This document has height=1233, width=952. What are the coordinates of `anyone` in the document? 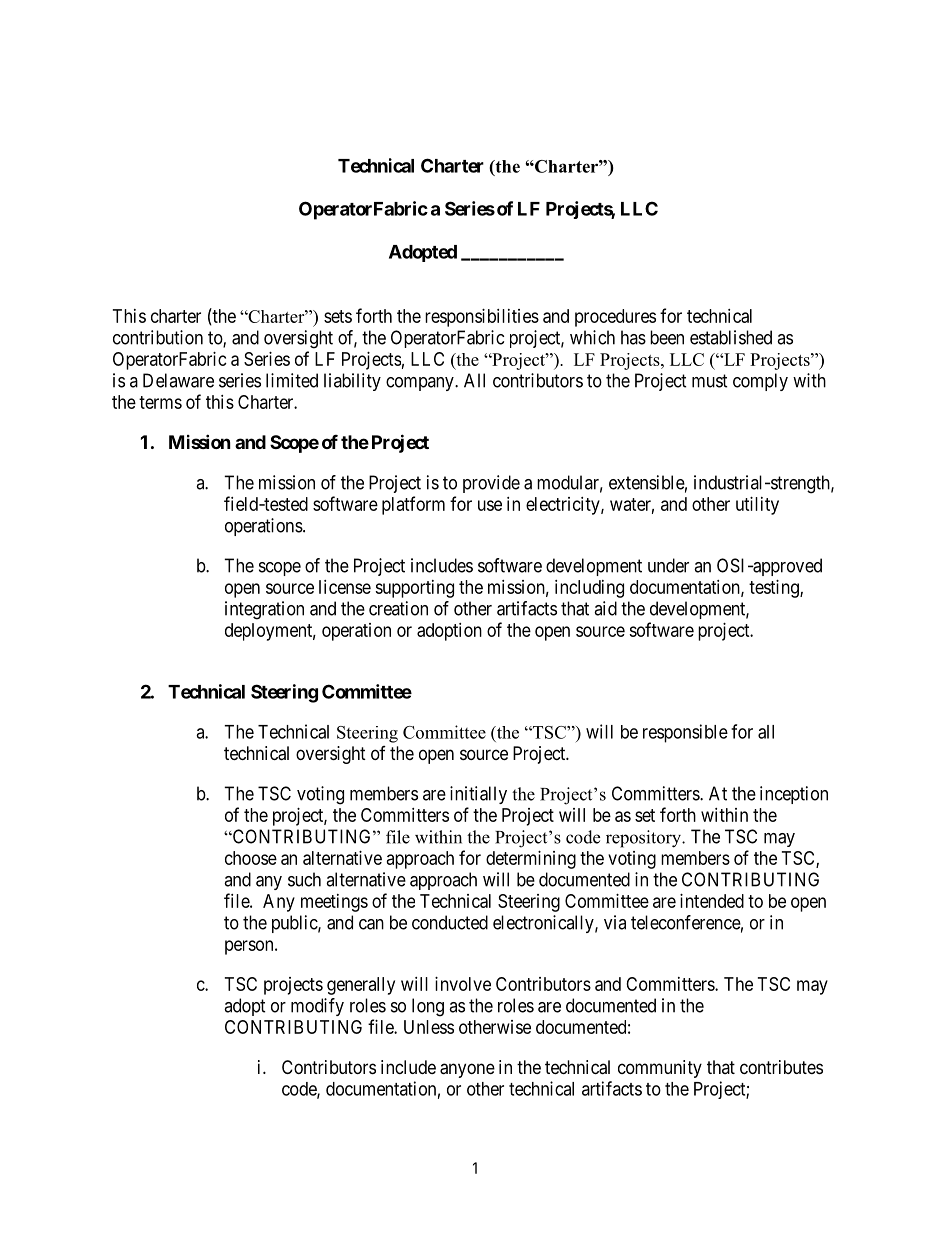 It's located at (467, 1070).
